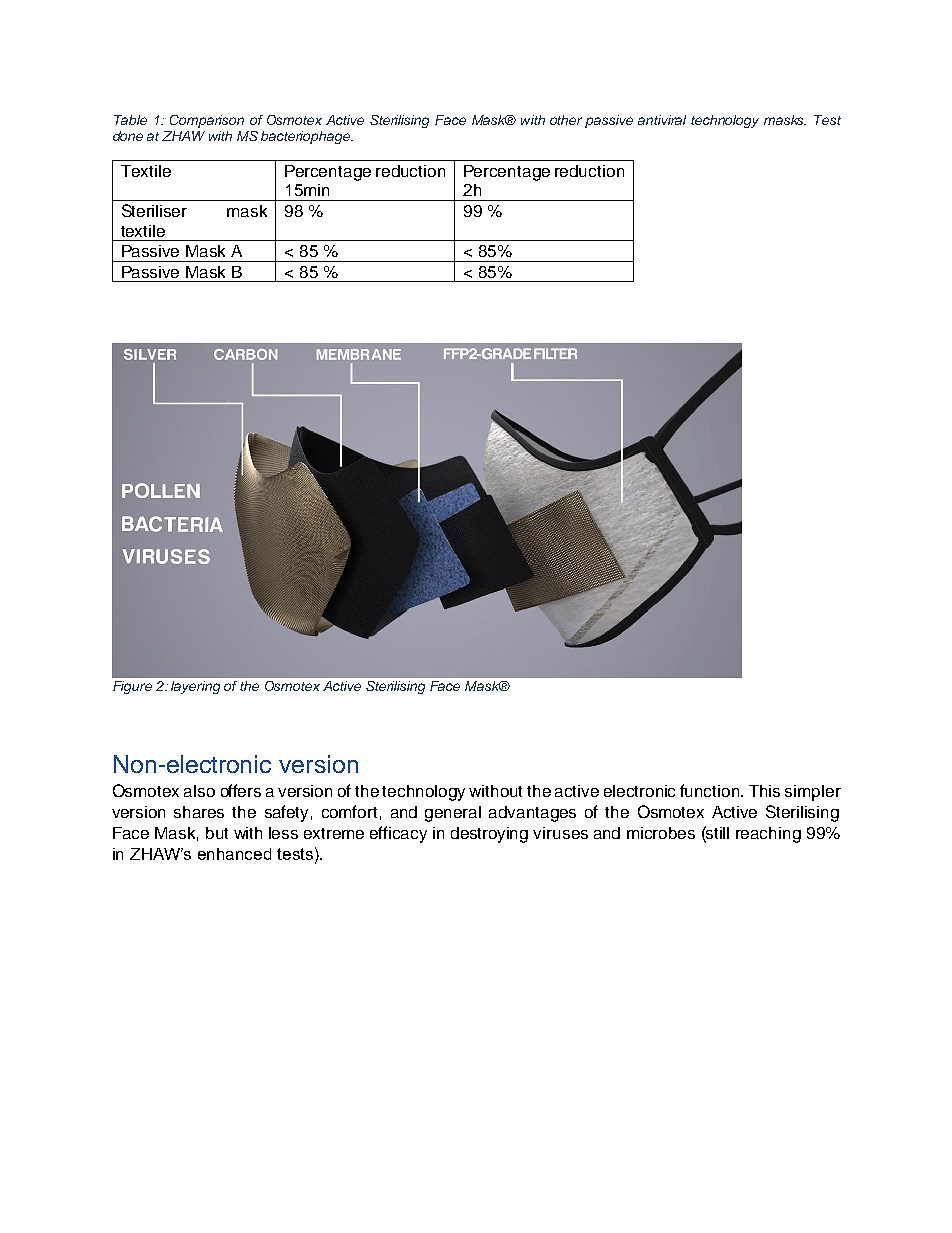  Describe the element at coordinates (711, 790) in the screenshot. I see `function` at that location.
